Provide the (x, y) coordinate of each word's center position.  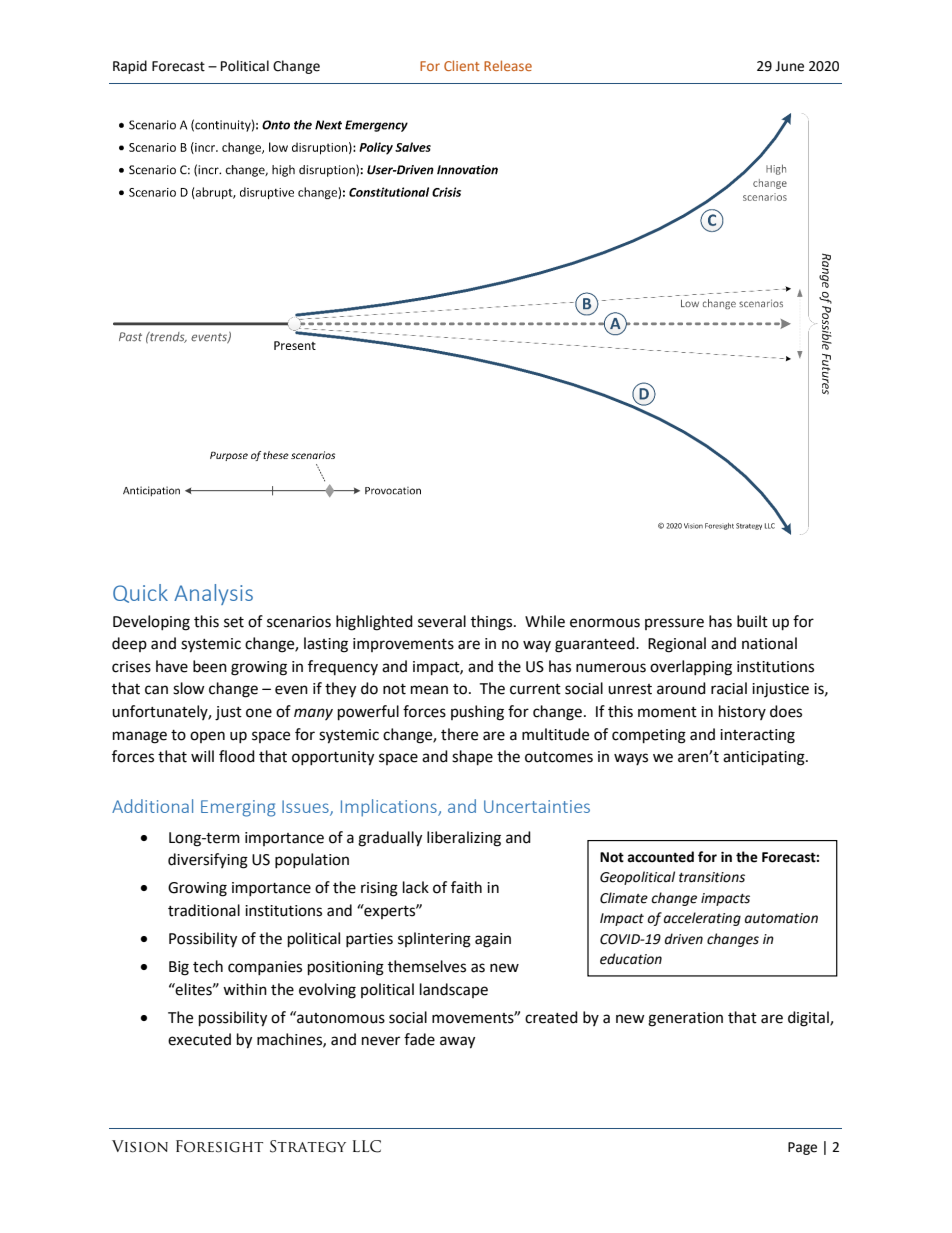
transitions (712, 877)
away (457, 1042)
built (752, 621)
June (789, 66)
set (234, 622)
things (493, 623)
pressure (674, 624)
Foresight (219, 1146)
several (442, 621)
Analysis (213, 594)
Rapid (130, 67)
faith (466, 887)
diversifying (208, 861)
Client (462, 65)
